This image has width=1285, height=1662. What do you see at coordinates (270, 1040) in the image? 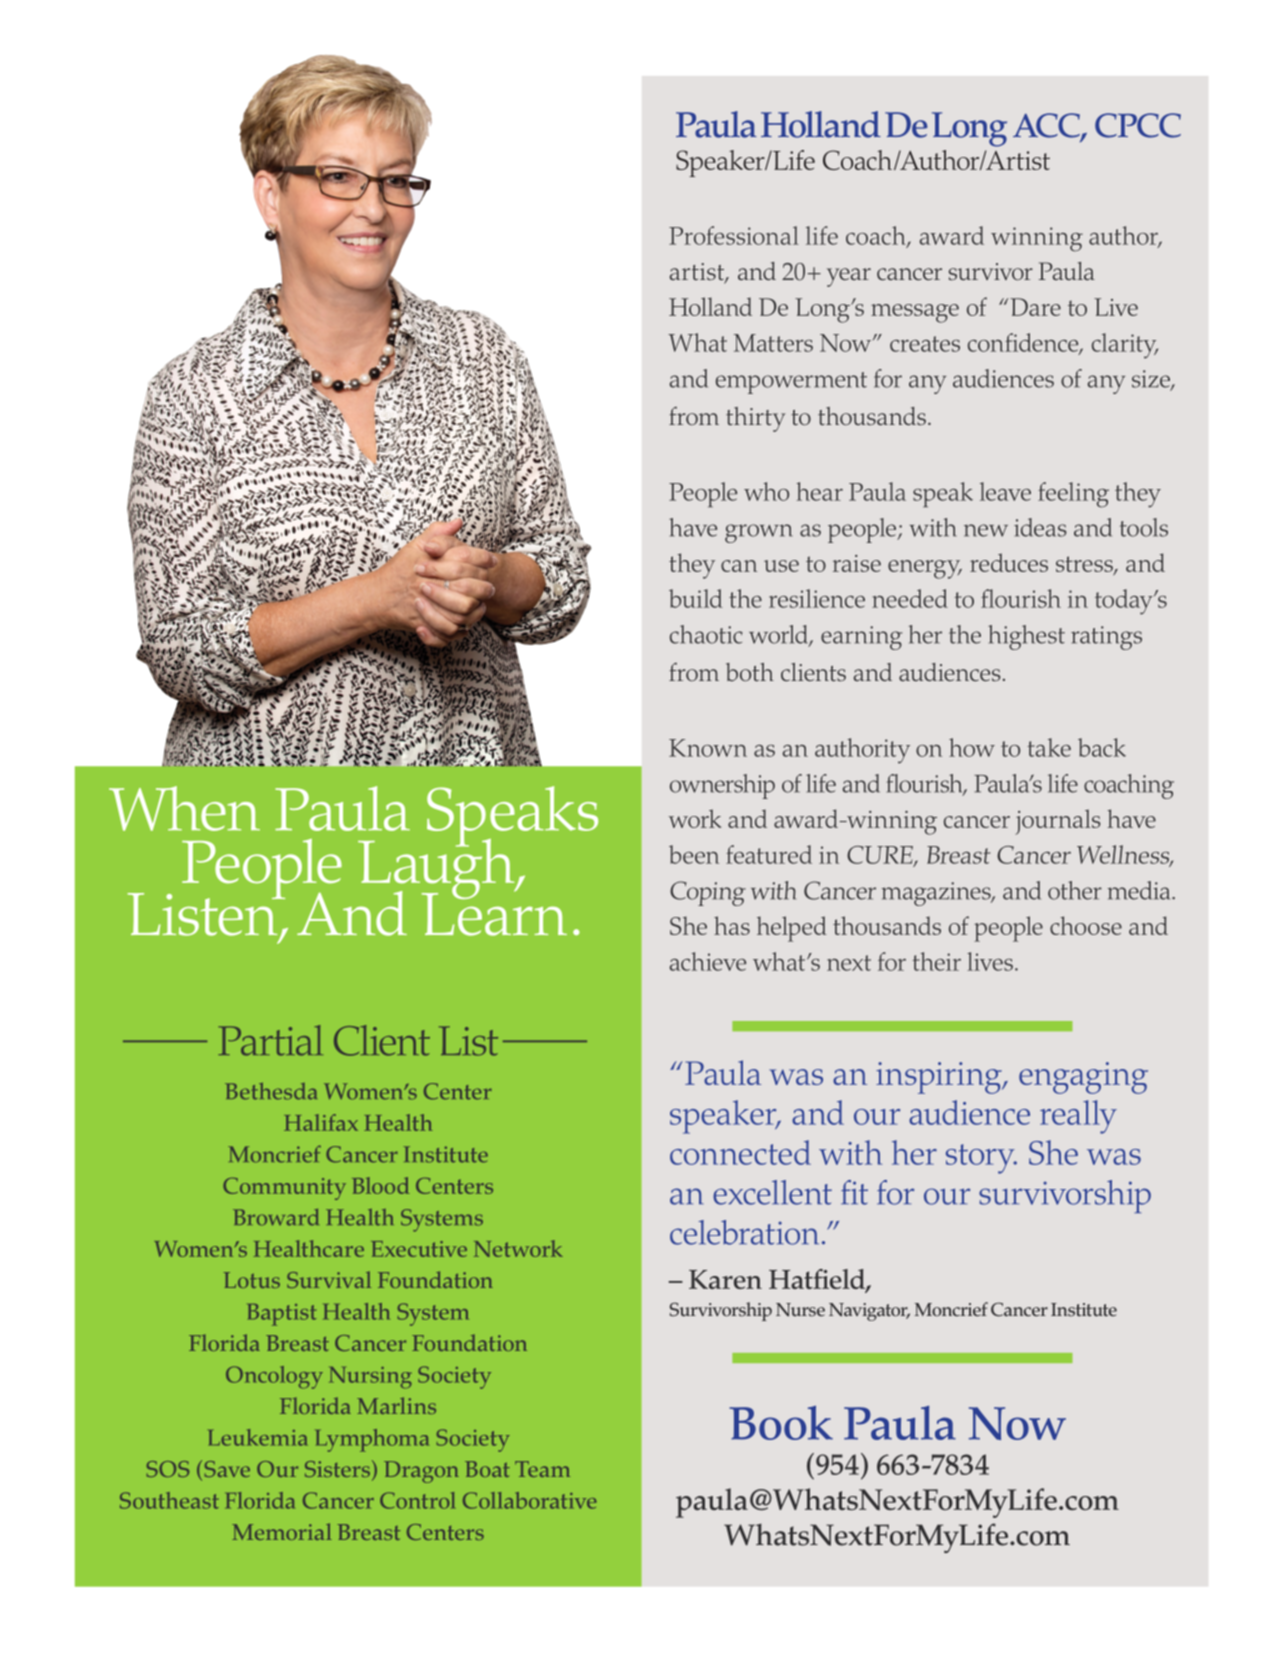
I see `Partial` at bounding box center [270, 1040].
